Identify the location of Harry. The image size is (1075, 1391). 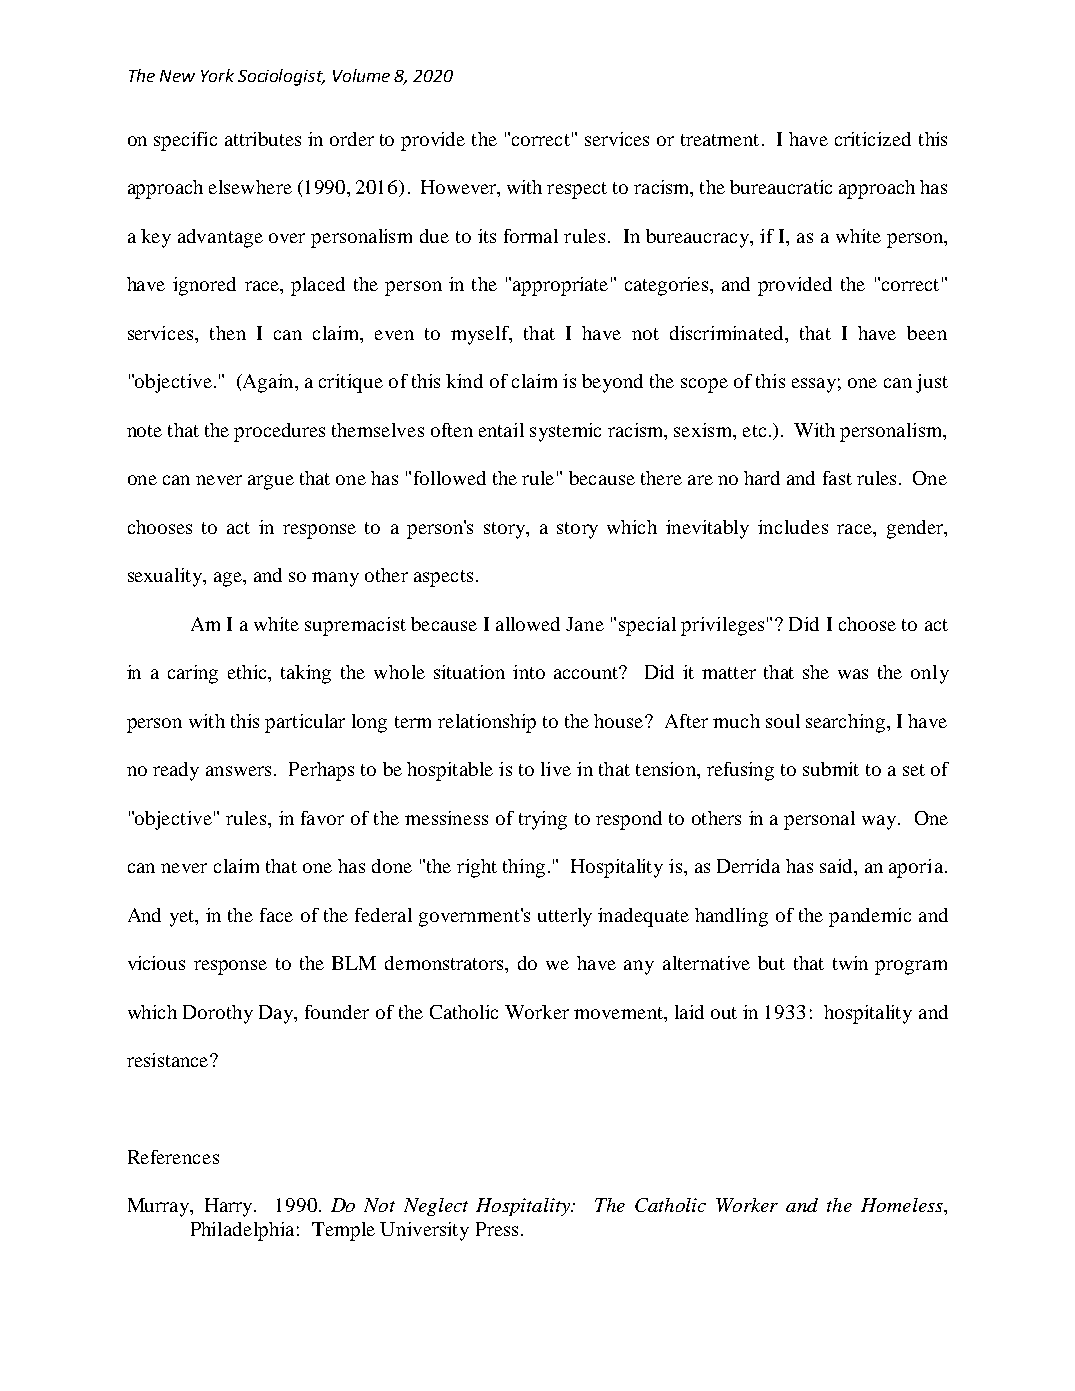
(230, 1207).
